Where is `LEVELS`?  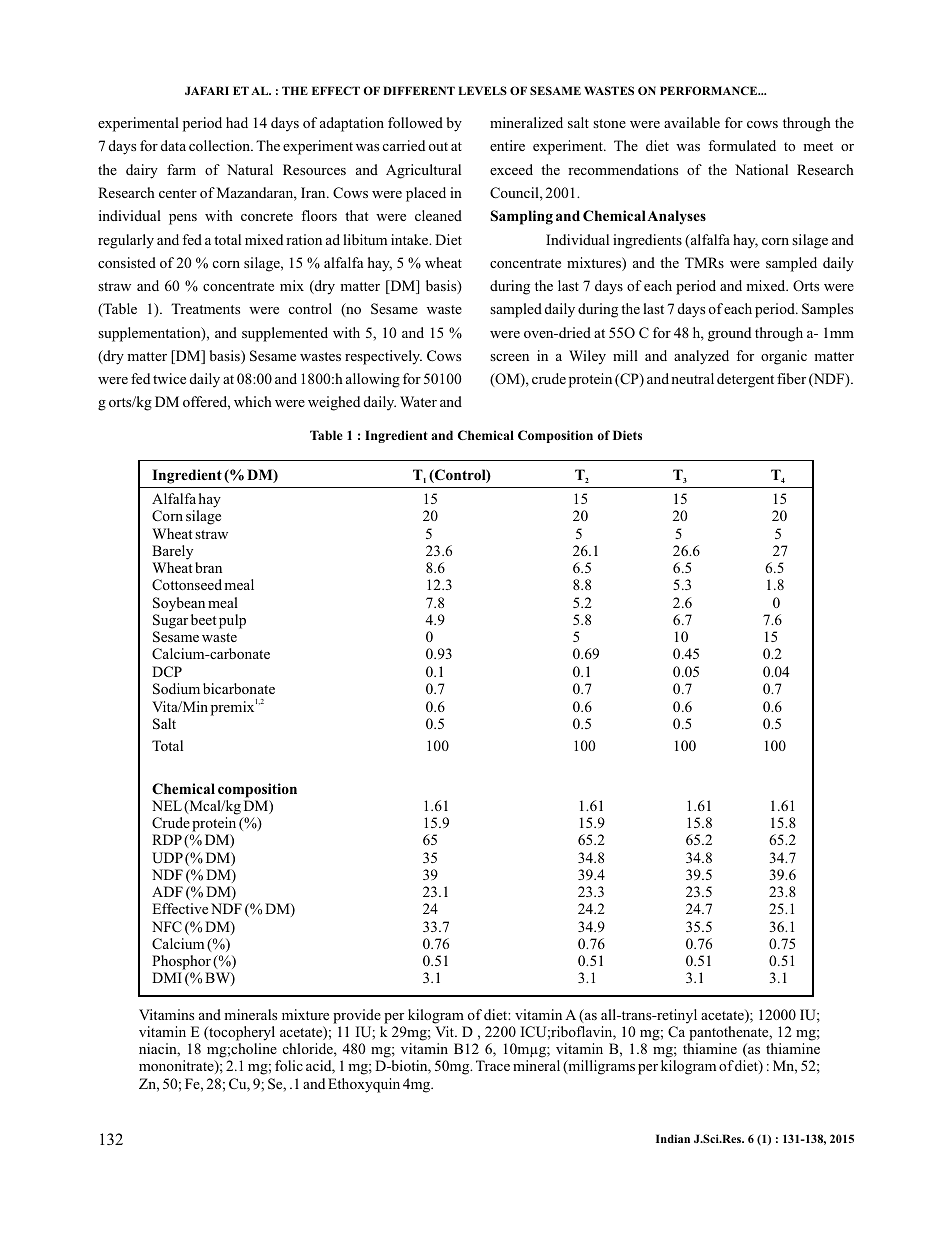
LEVELS is located at coordinates (482, 90).
